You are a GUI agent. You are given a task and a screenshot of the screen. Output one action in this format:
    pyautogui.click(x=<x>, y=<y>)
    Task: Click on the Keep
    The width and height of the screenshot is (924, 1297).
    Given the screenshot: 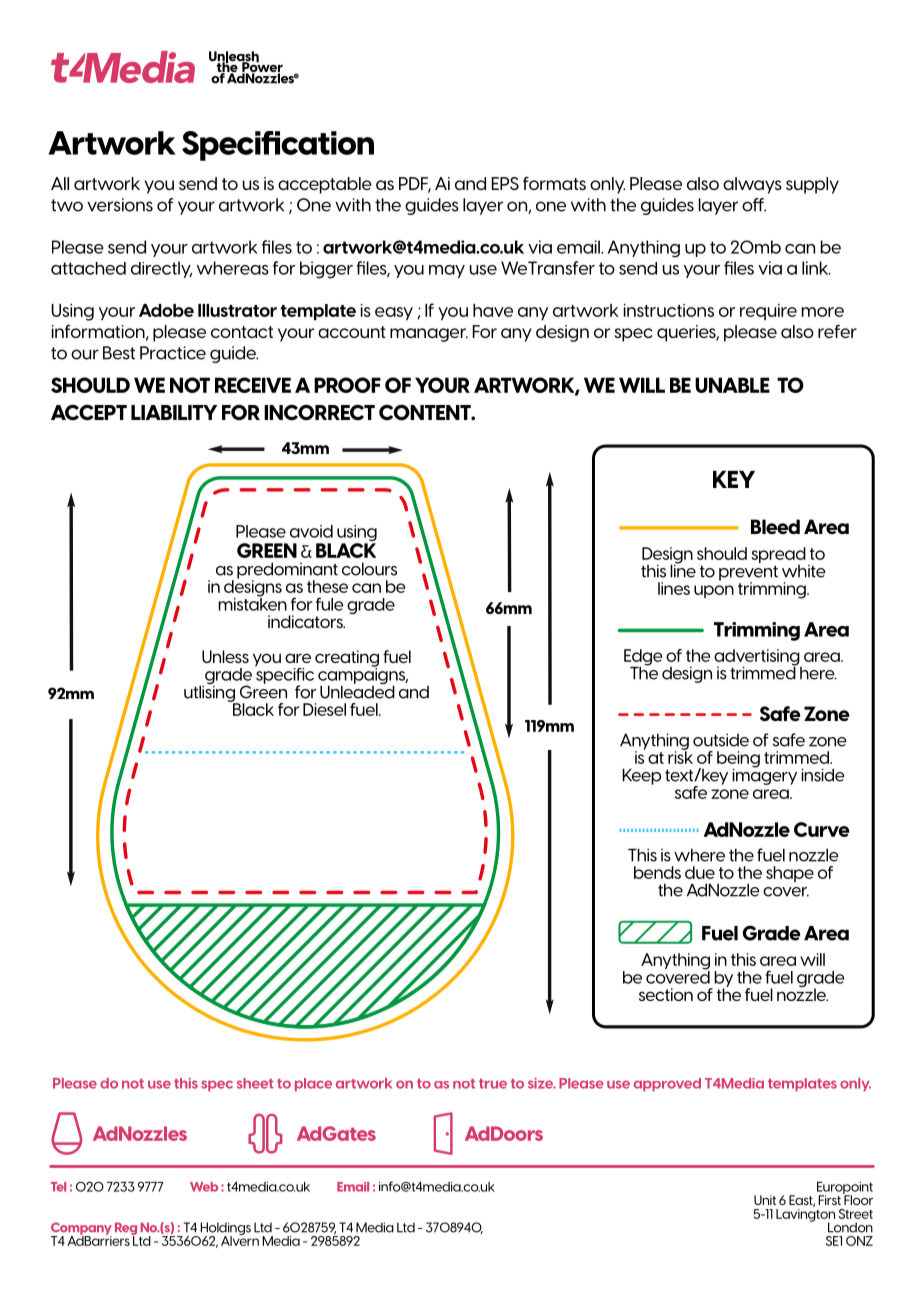 What is the action you would take?
    pyautogui.click(x=641, y=776)
